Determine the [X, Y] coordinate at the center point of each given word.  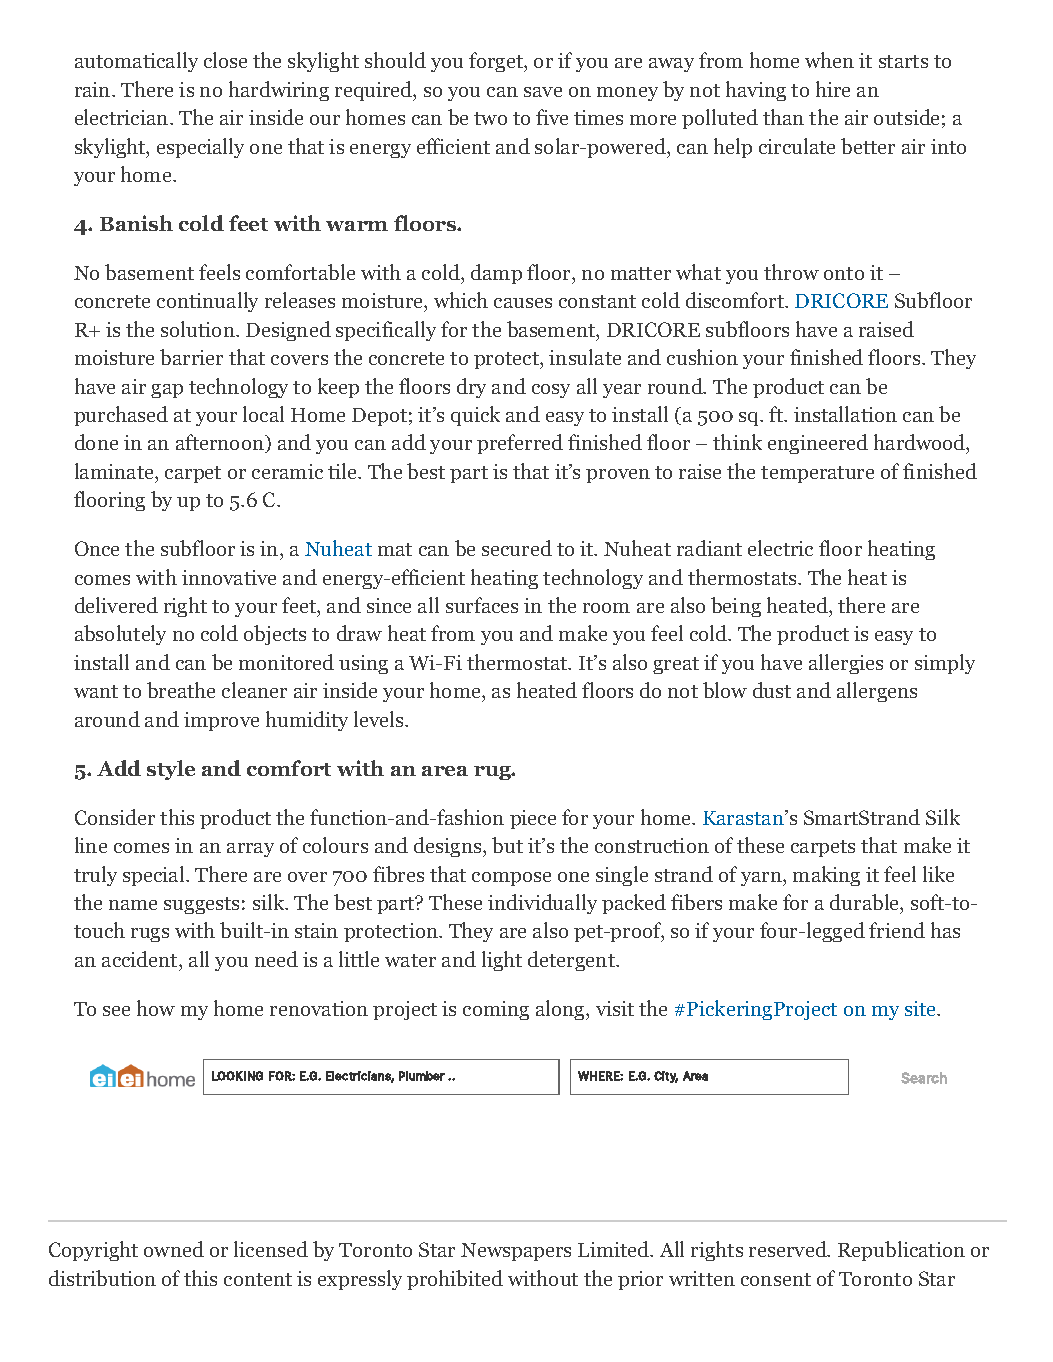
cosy [551, 391]
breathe [181, 690]
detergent [572, 961]
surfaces [482, 605]
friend [897, 930]
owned [174, 1249]
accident [141, 959]
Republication [901, 1251]
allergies [846, 664]
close [225, 60]
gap [167, 391]
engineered [818, 444]
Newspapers [516, 1252]
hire [833, 89]
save [543, 92]
